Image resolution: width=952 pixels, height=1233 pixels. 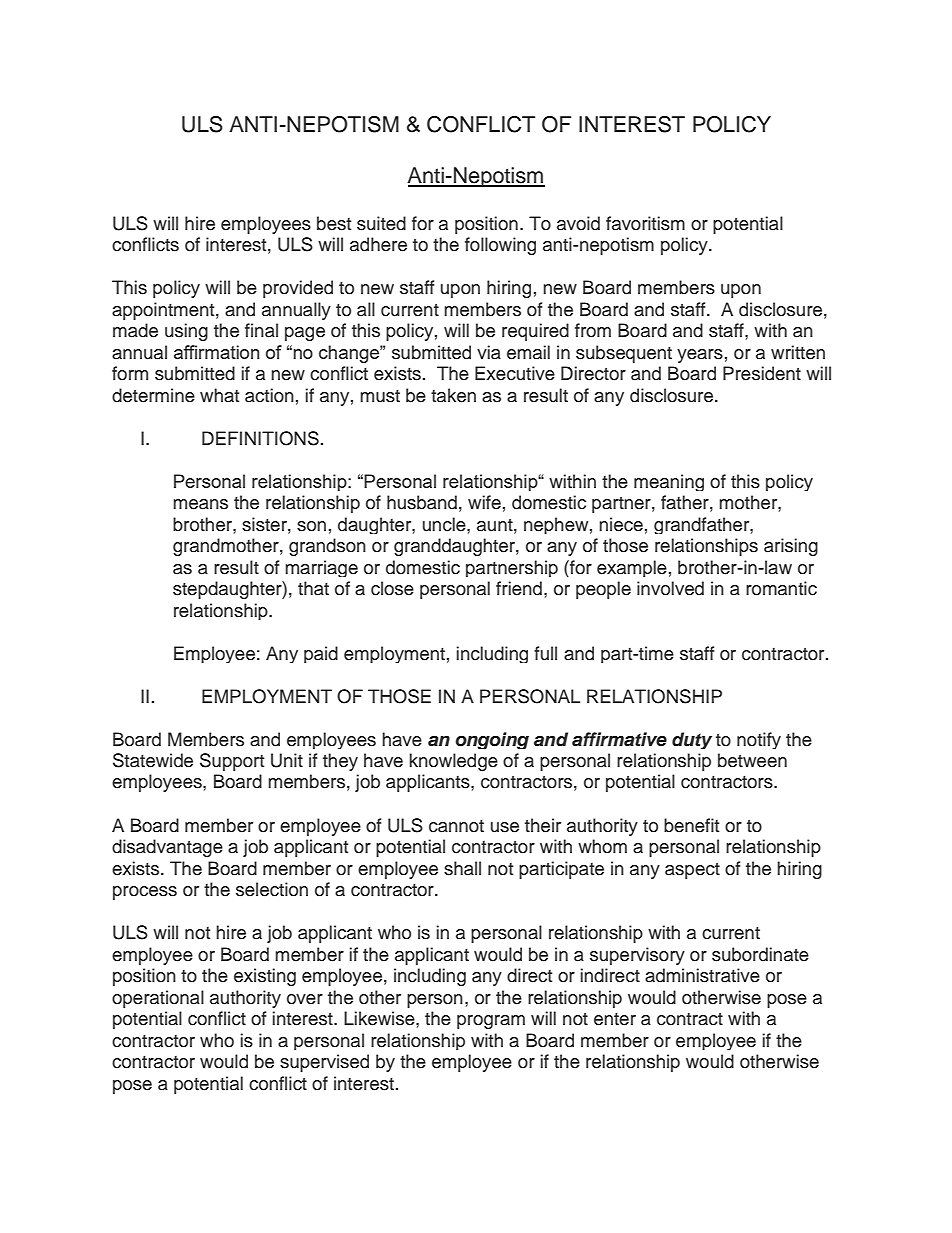 I want to click on provided, so click(x=298, y=289).
